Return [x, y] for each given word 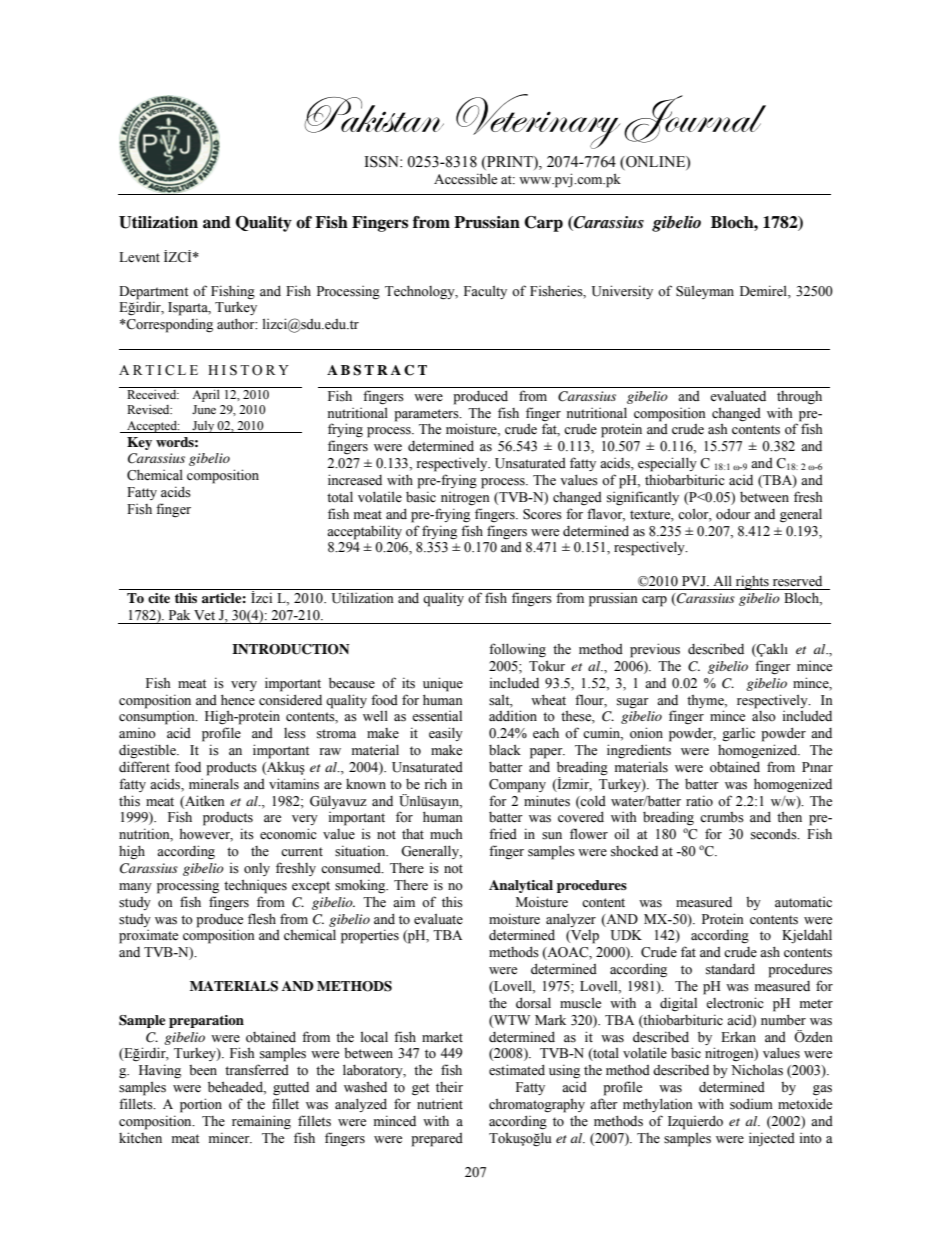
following [517, 650]
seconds [775, 834]
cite [159, 598]
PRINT [510, 161]
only [257, 869]
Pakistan [374, 115]
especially [667, 464]
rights [752, 582]
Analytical [521, 886]
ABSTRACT [377, 370]
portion [201, 1105]
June [204, 409]
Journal [695, 119]
